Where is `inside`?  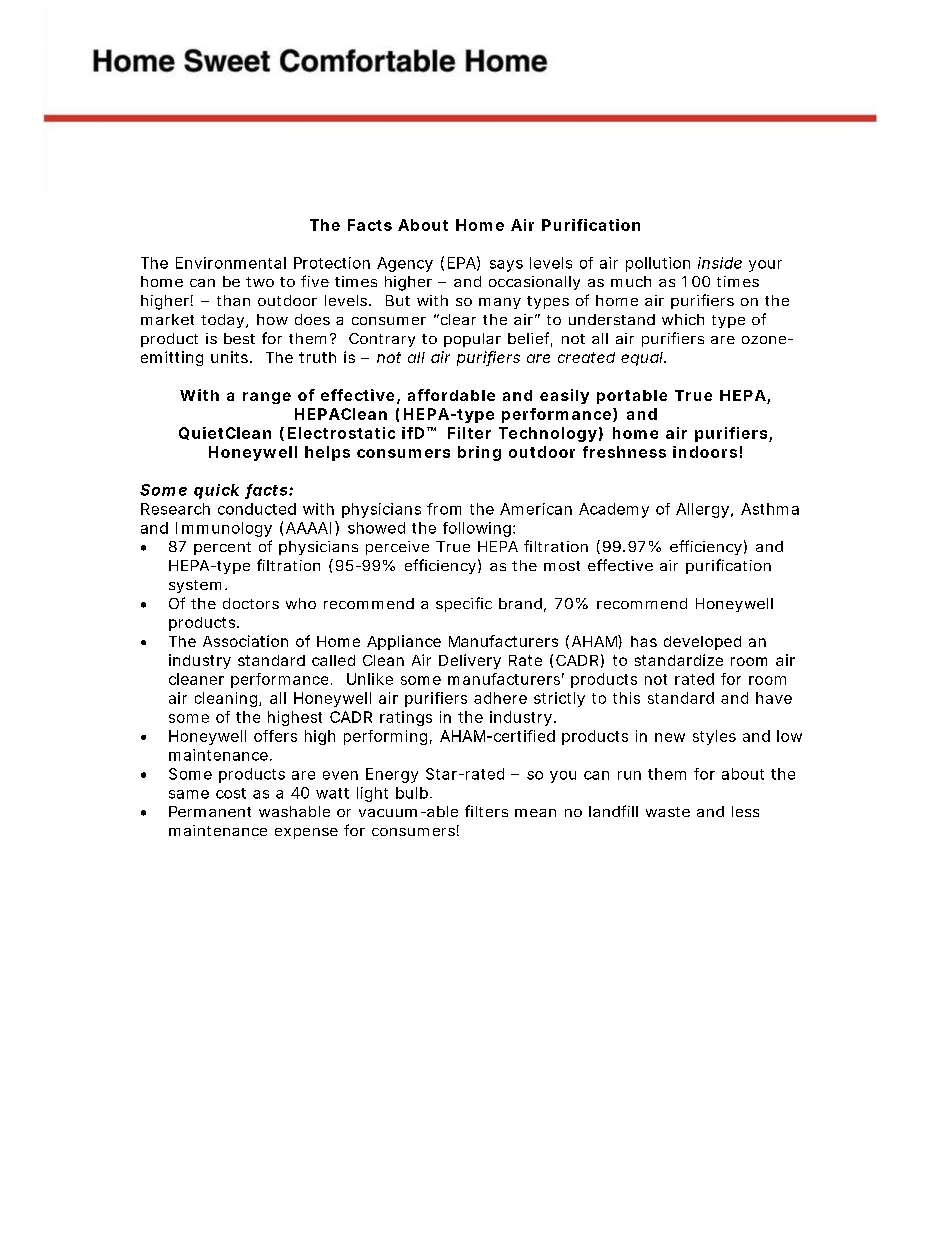
inside is located at coordinates (720, 263).
